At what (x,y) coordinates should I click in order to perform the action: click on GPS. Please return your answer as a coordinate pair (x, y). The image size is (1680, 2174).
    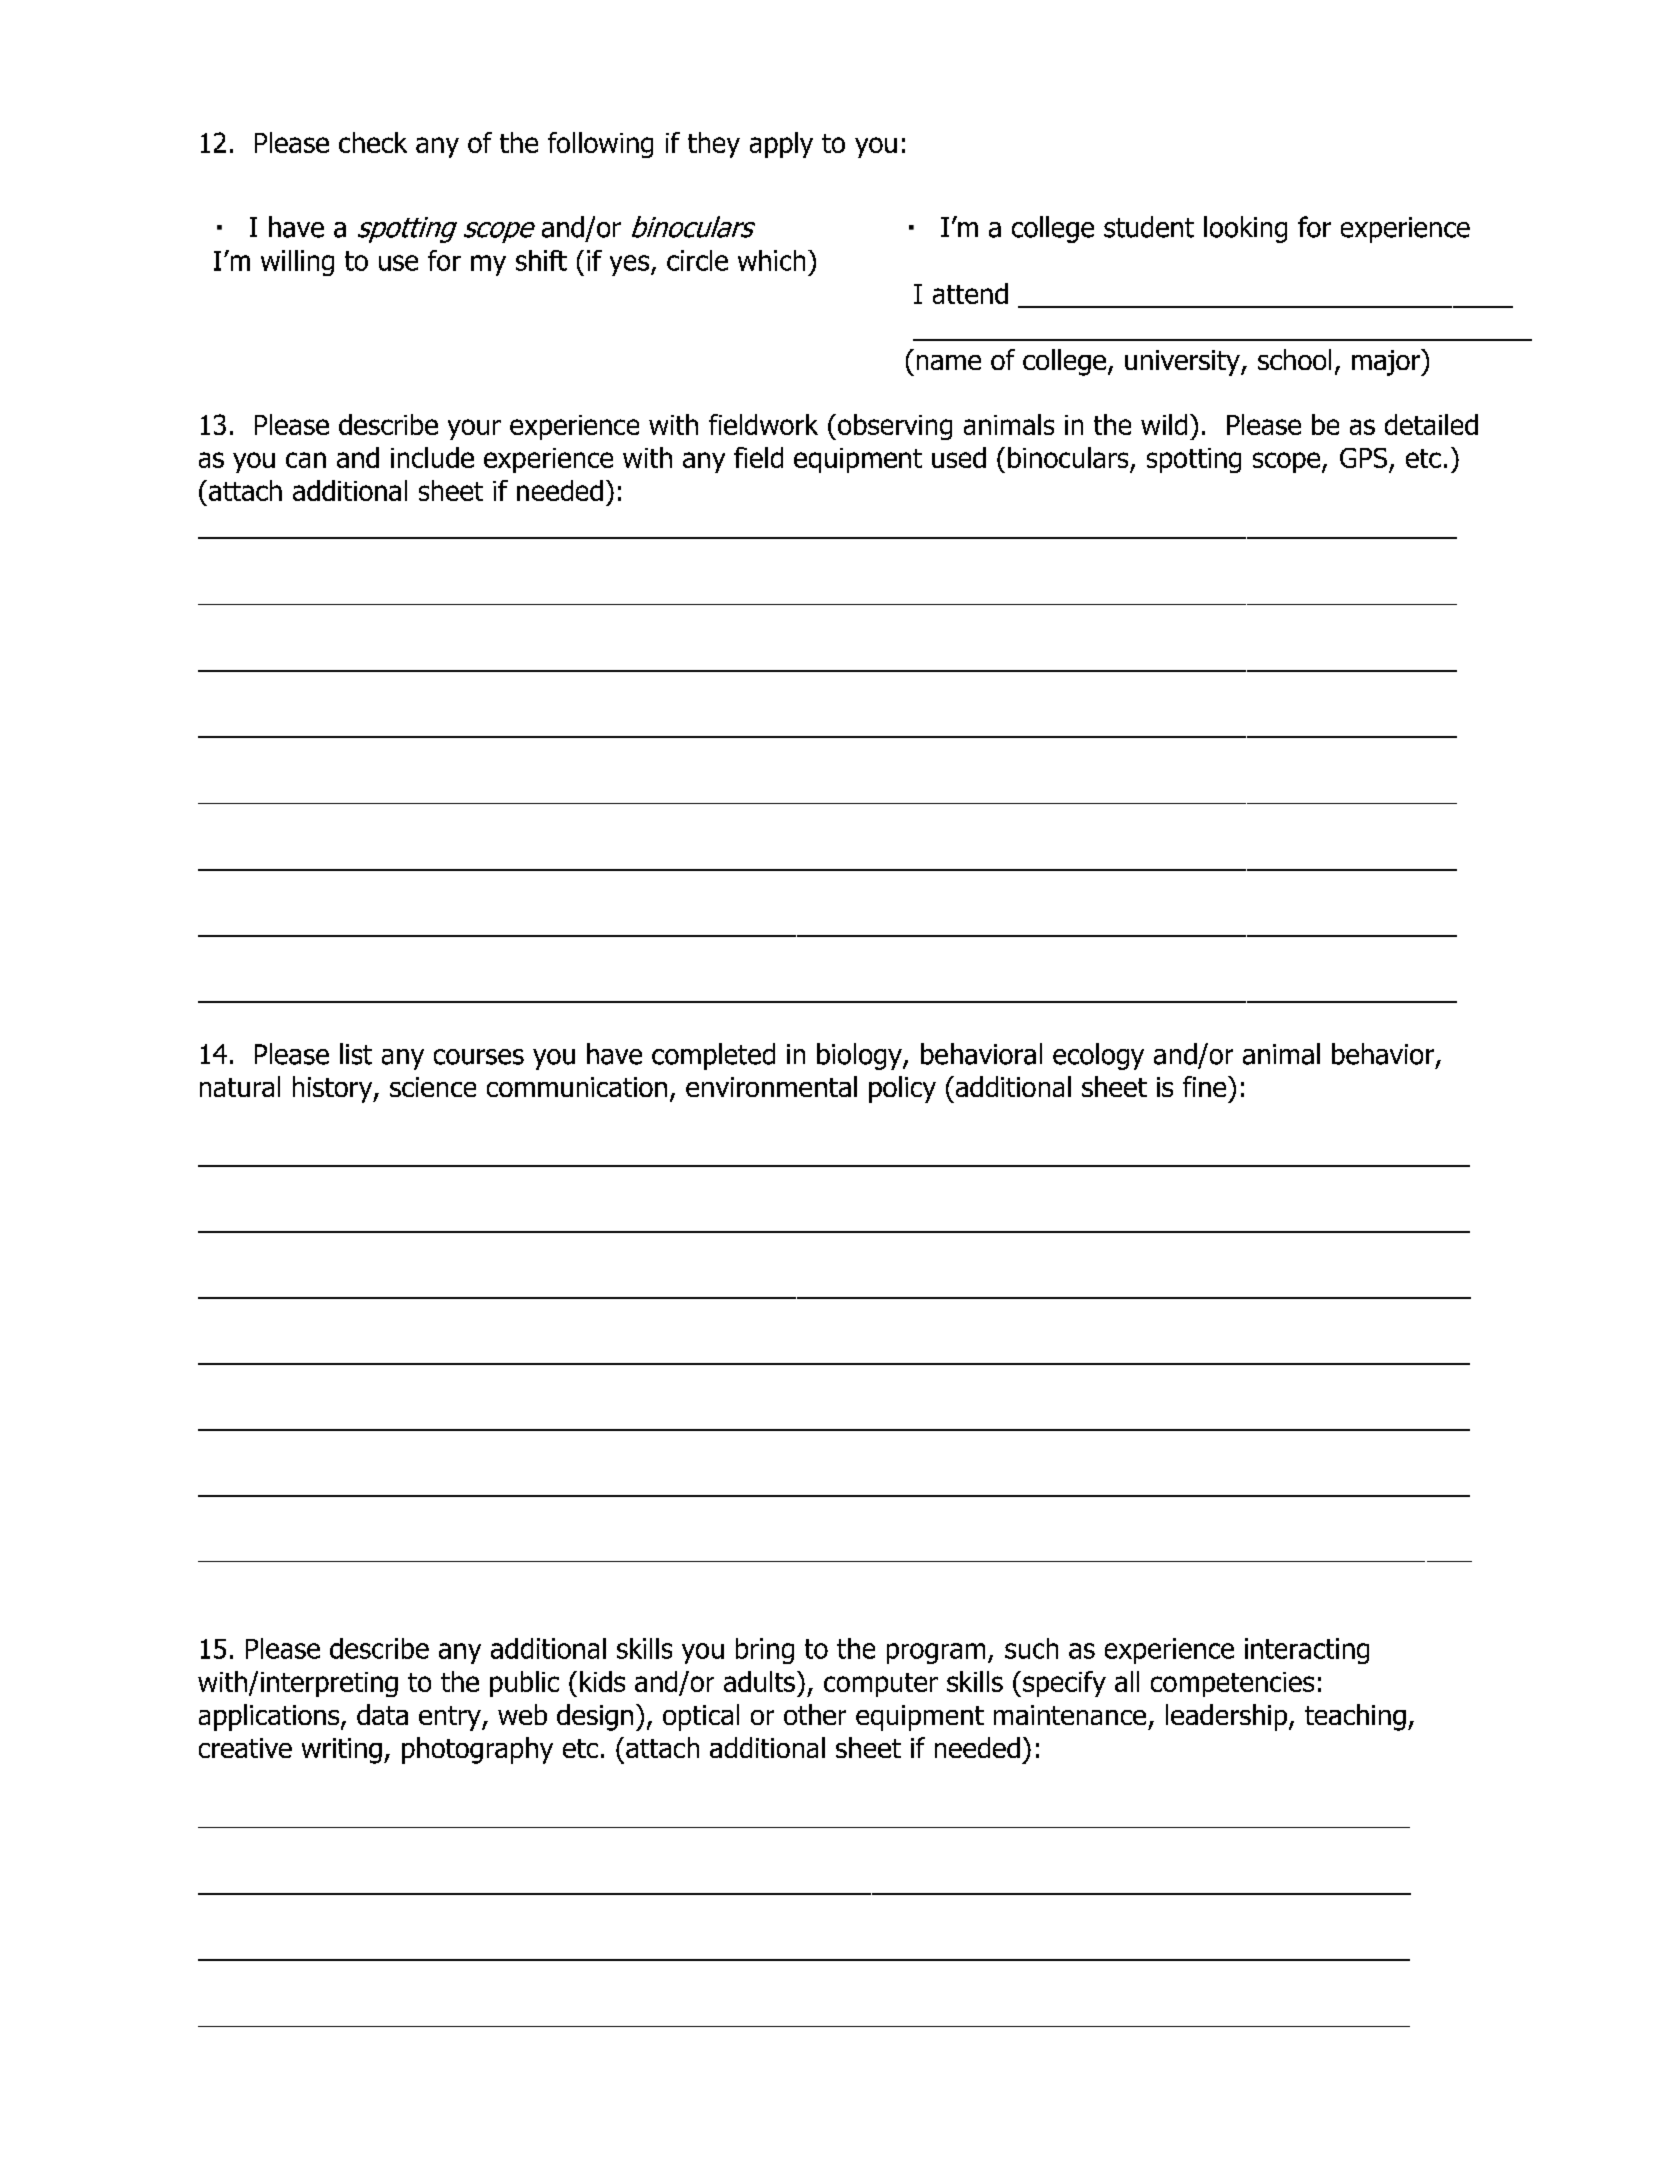
    Looking at the image, I should click on (1363, 458).
